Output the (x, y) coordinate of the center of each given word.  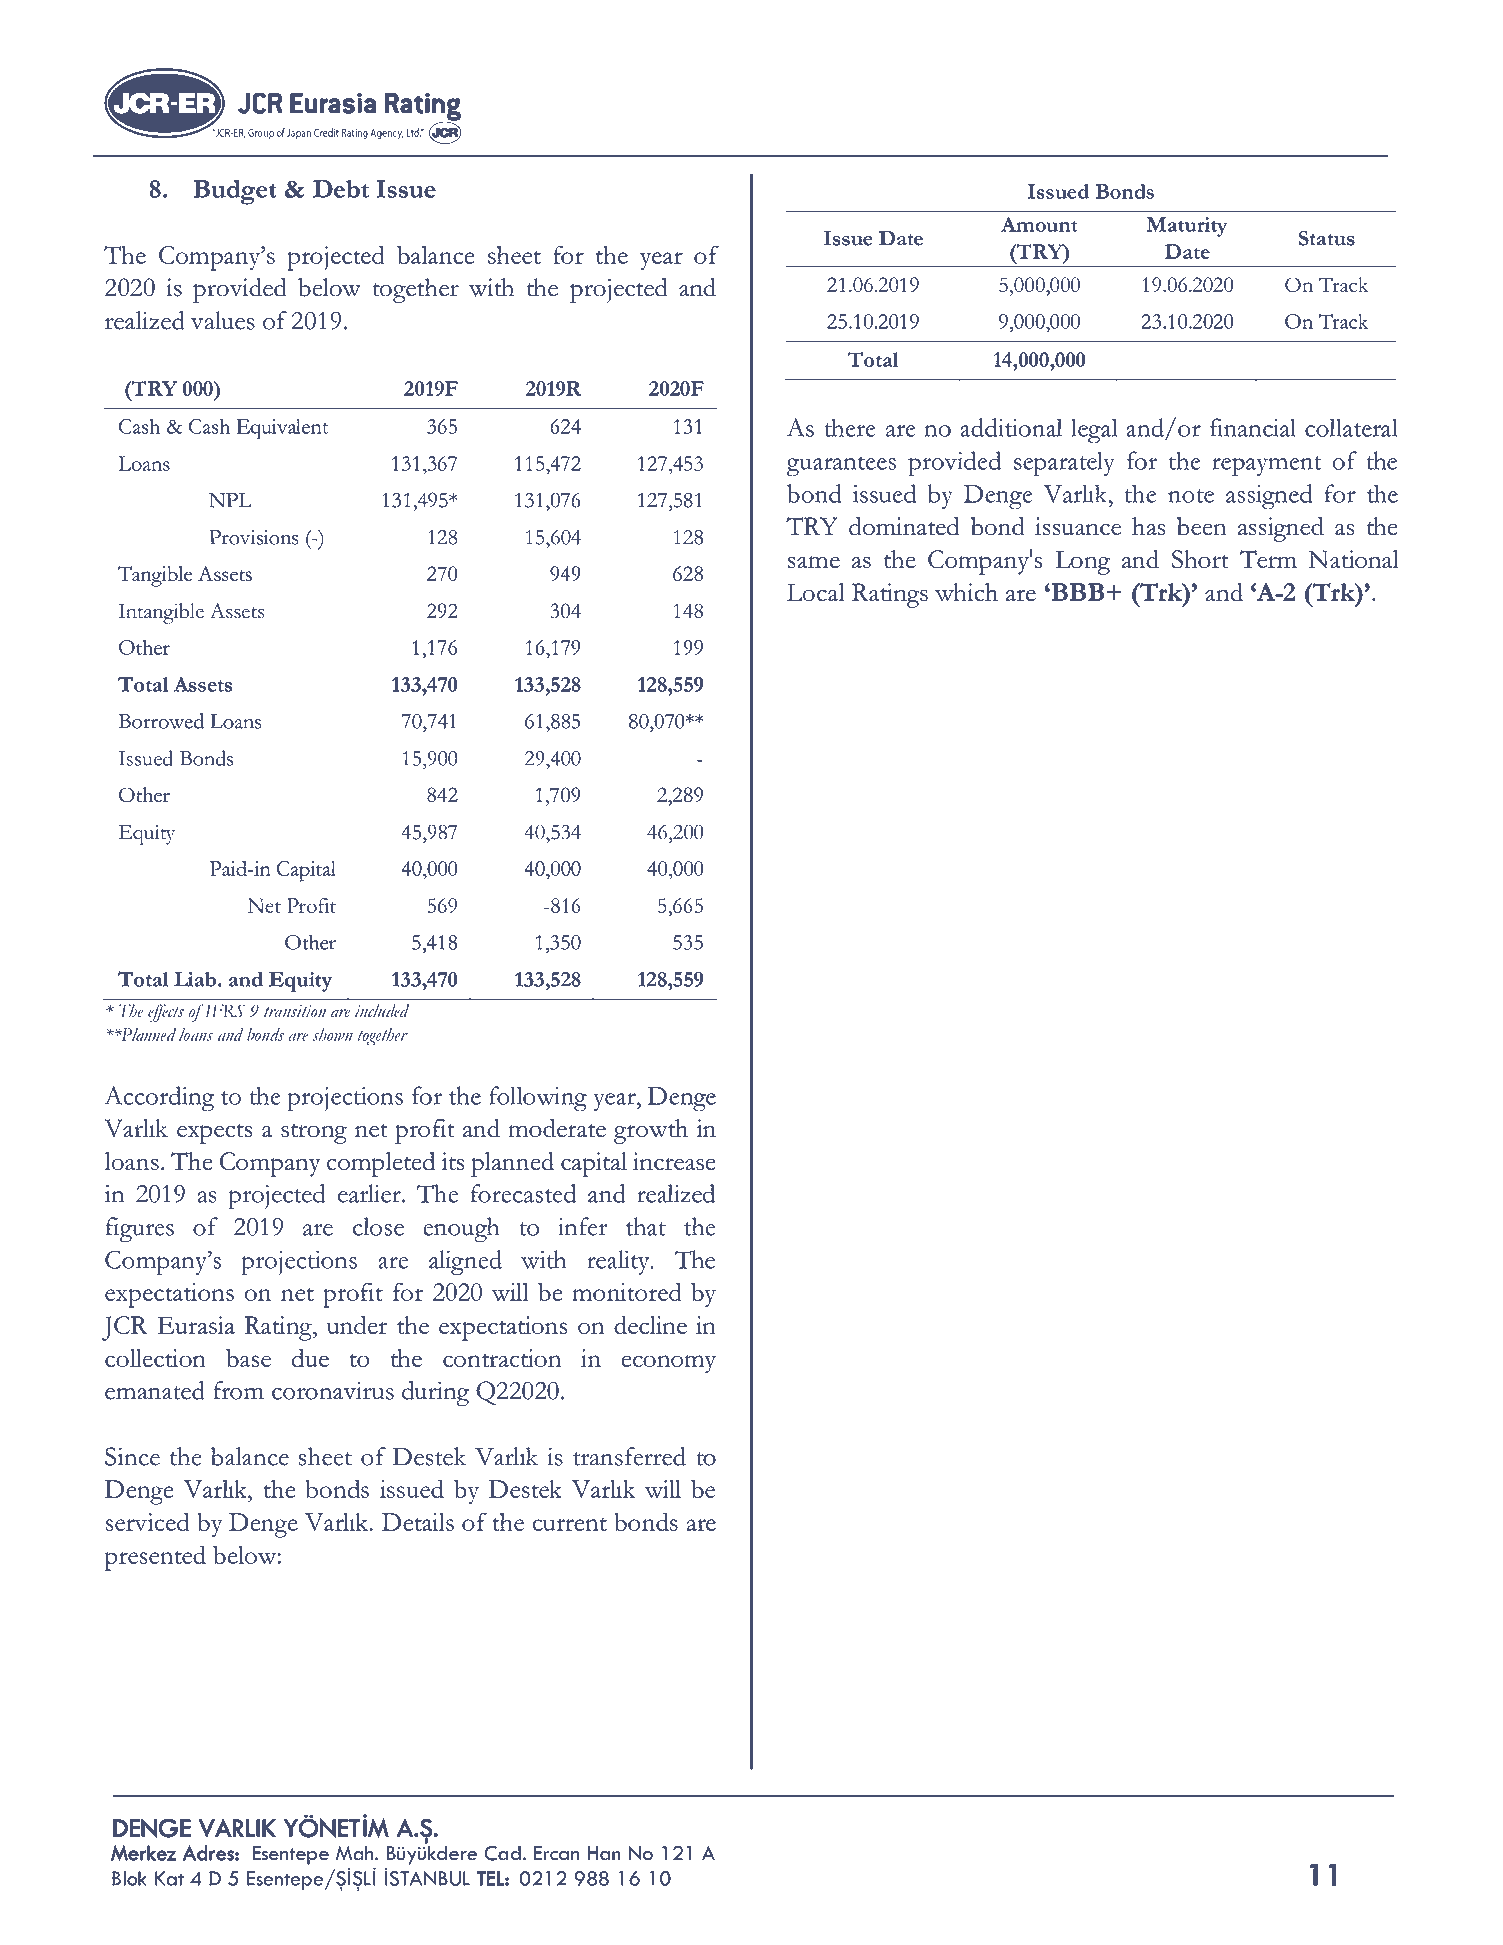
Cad (502, 1853)
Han (604, 1853)
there (850, 427)
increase (674, 1161)
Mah (354, 1853)
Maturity (1187, 227)
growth (651, 1131)
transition (295, 1011)
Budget (235, 192)
